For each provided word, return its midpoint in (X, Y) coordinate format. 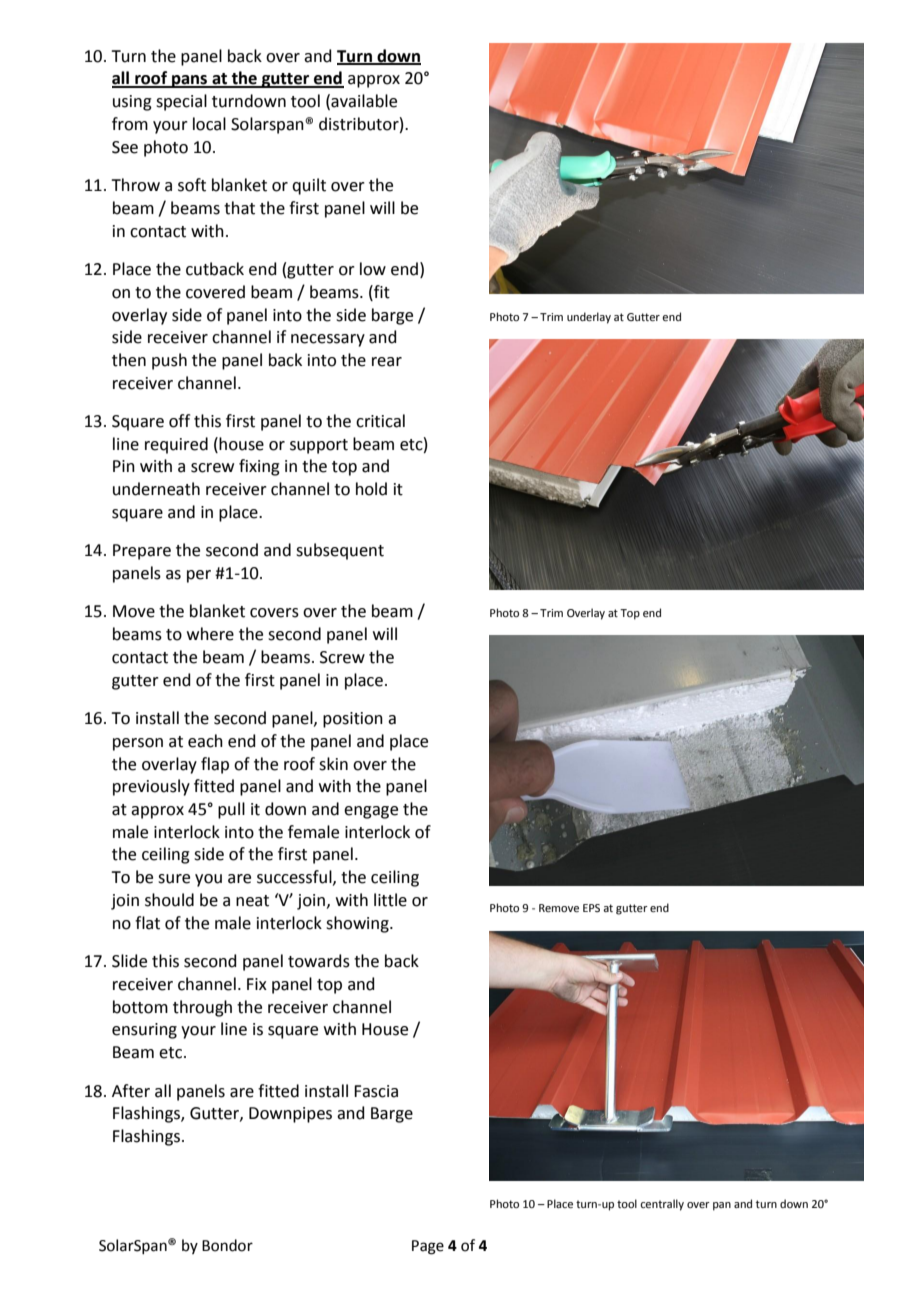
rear (387, 362)
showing (358, 924)
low (373, 269)
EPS (591, 908)
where (210, 634)
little (390, 900)
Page (428, 1247)
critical (380, 421)
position (353, 720)
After (131, 1091)
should (169, 900)
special (181, 102)
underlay (589, 318)
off (179, 421)
